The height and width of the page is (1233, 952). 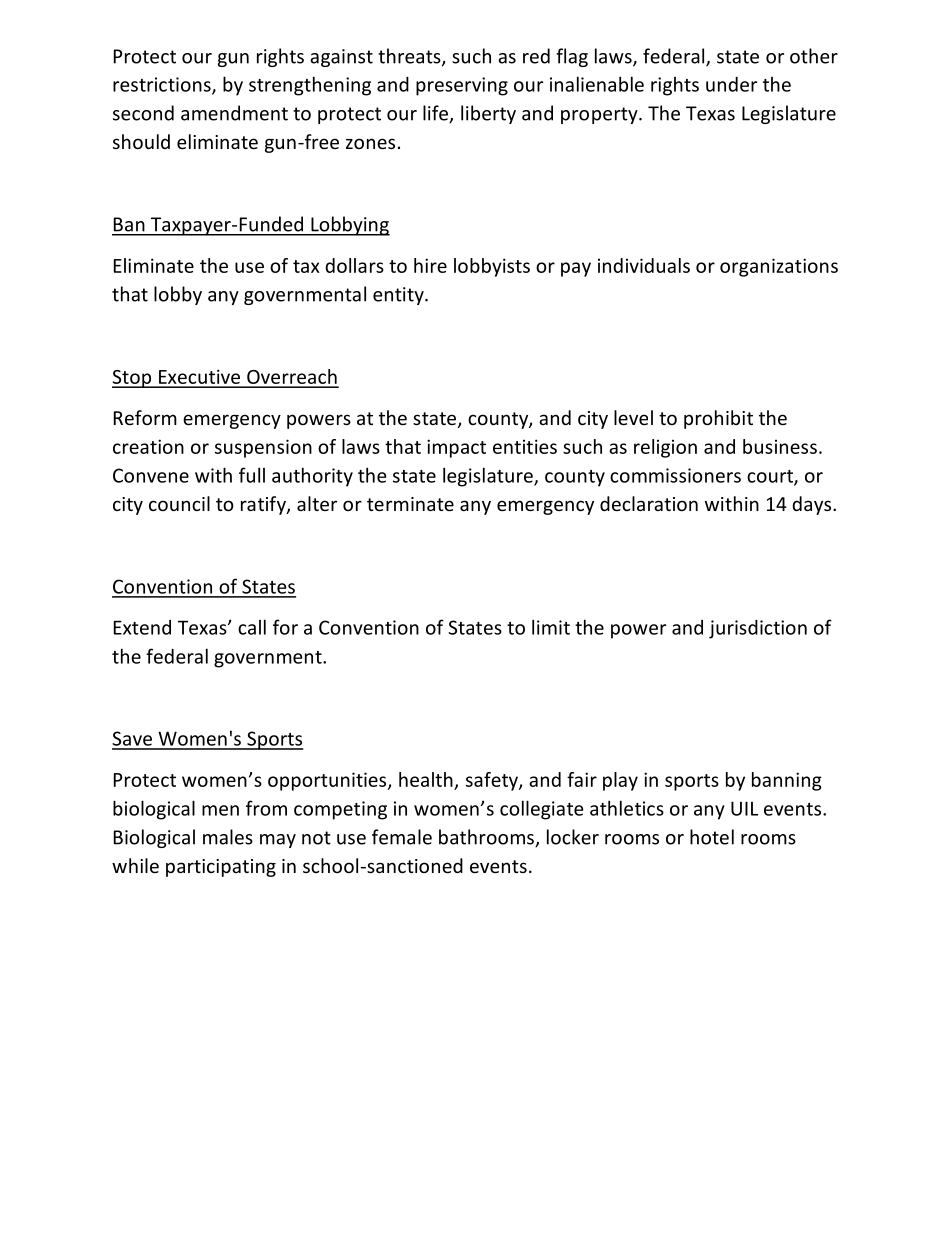 What do you see at coordinates (163, 85) in the page?
I see `restrictions` at bounding box center [163, 85].
